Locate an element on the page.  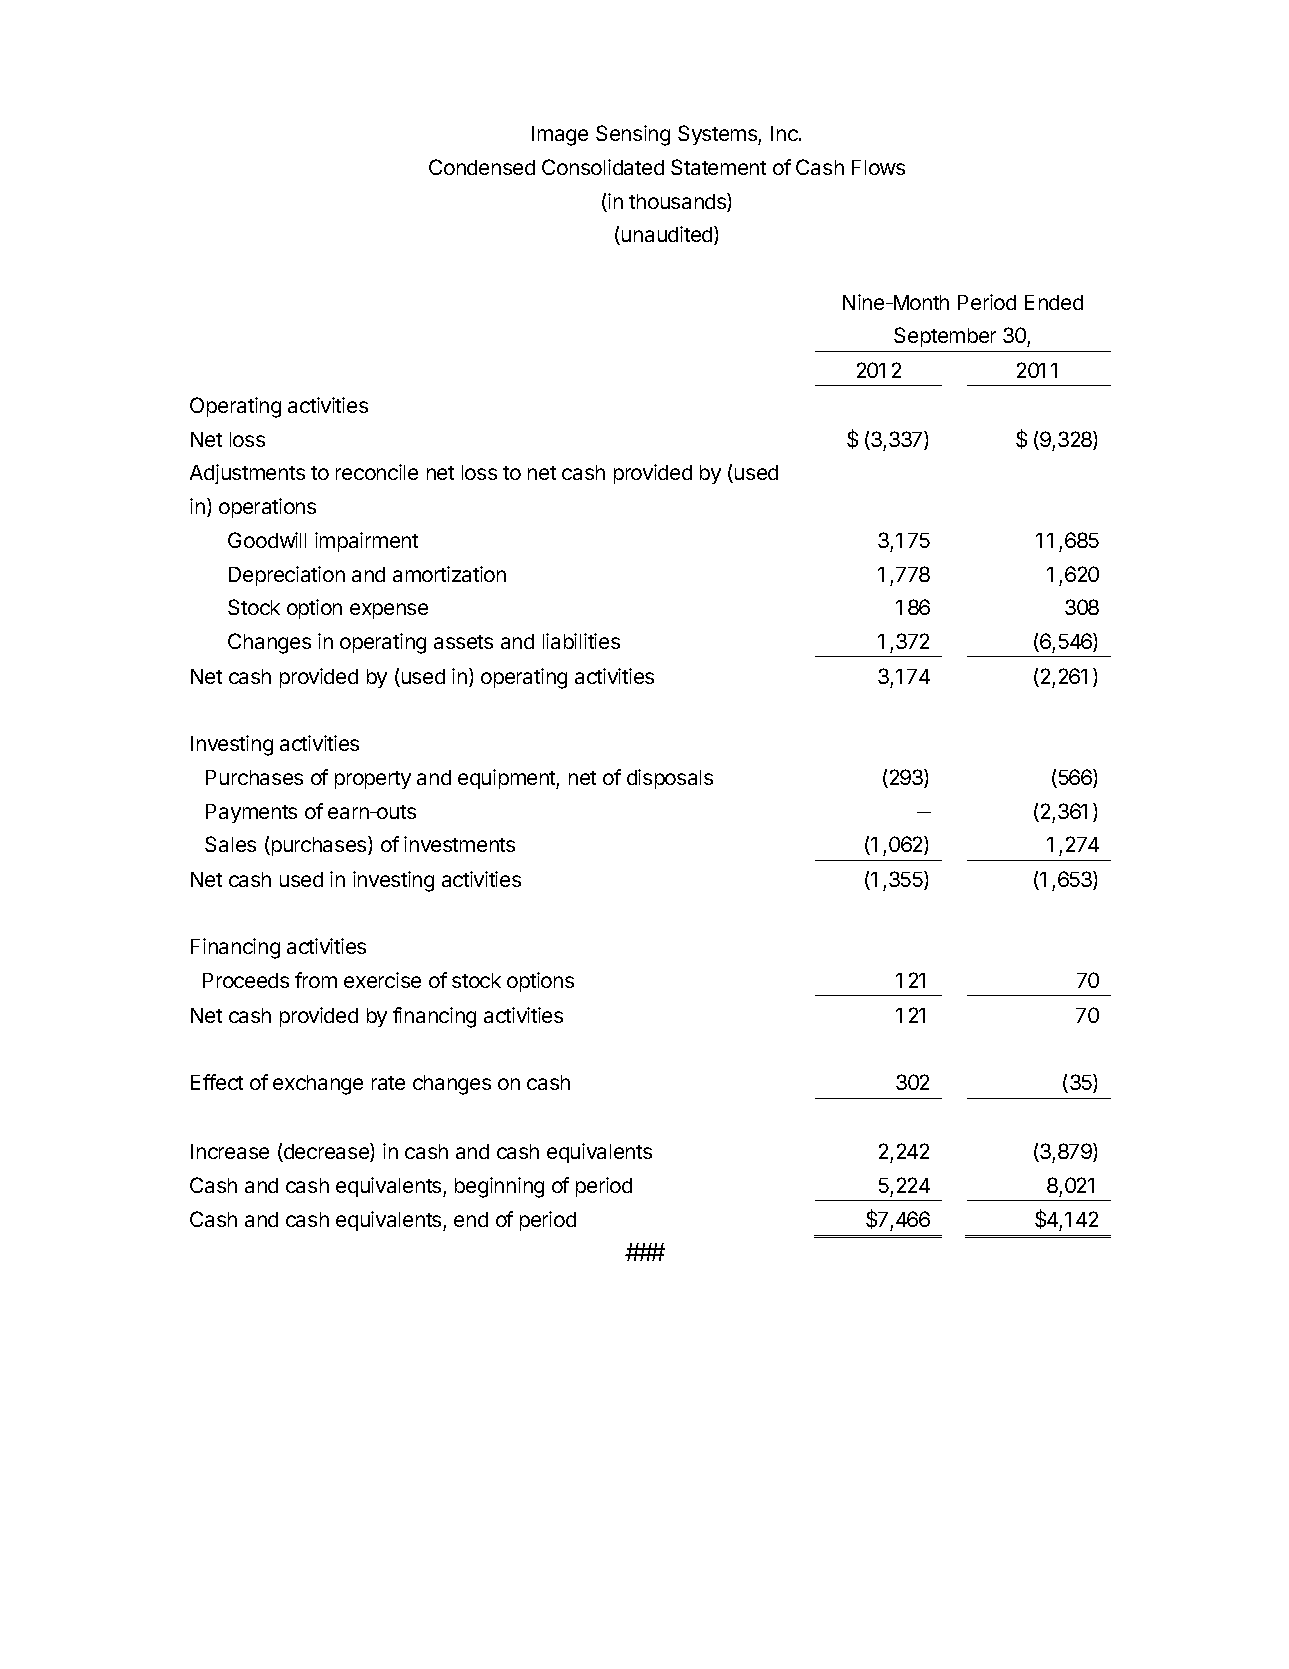
expense is located at coordinates (389, 611).
